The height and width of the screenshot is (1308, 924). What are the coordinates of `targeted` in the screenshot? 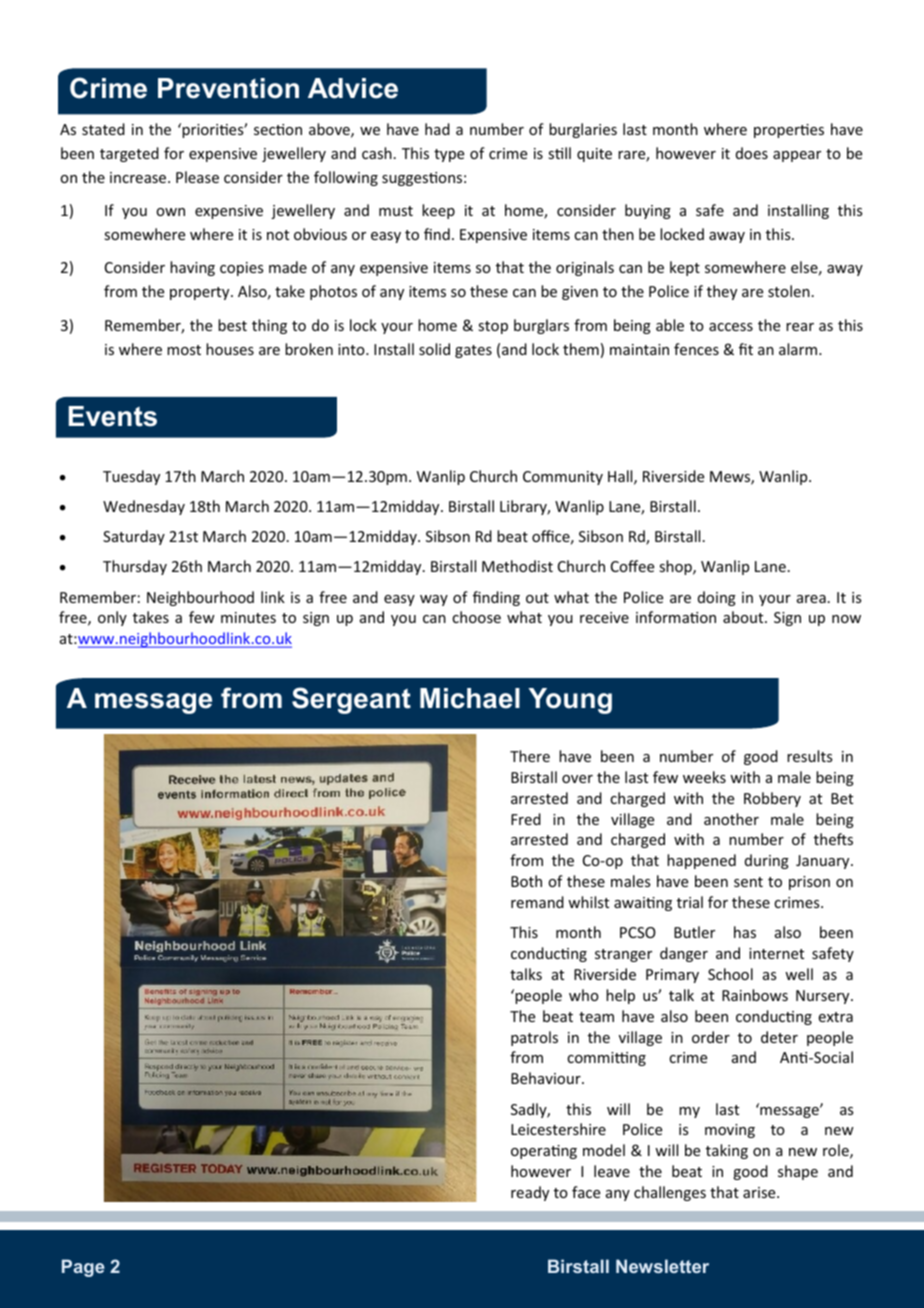 It's located at (129, 154).
